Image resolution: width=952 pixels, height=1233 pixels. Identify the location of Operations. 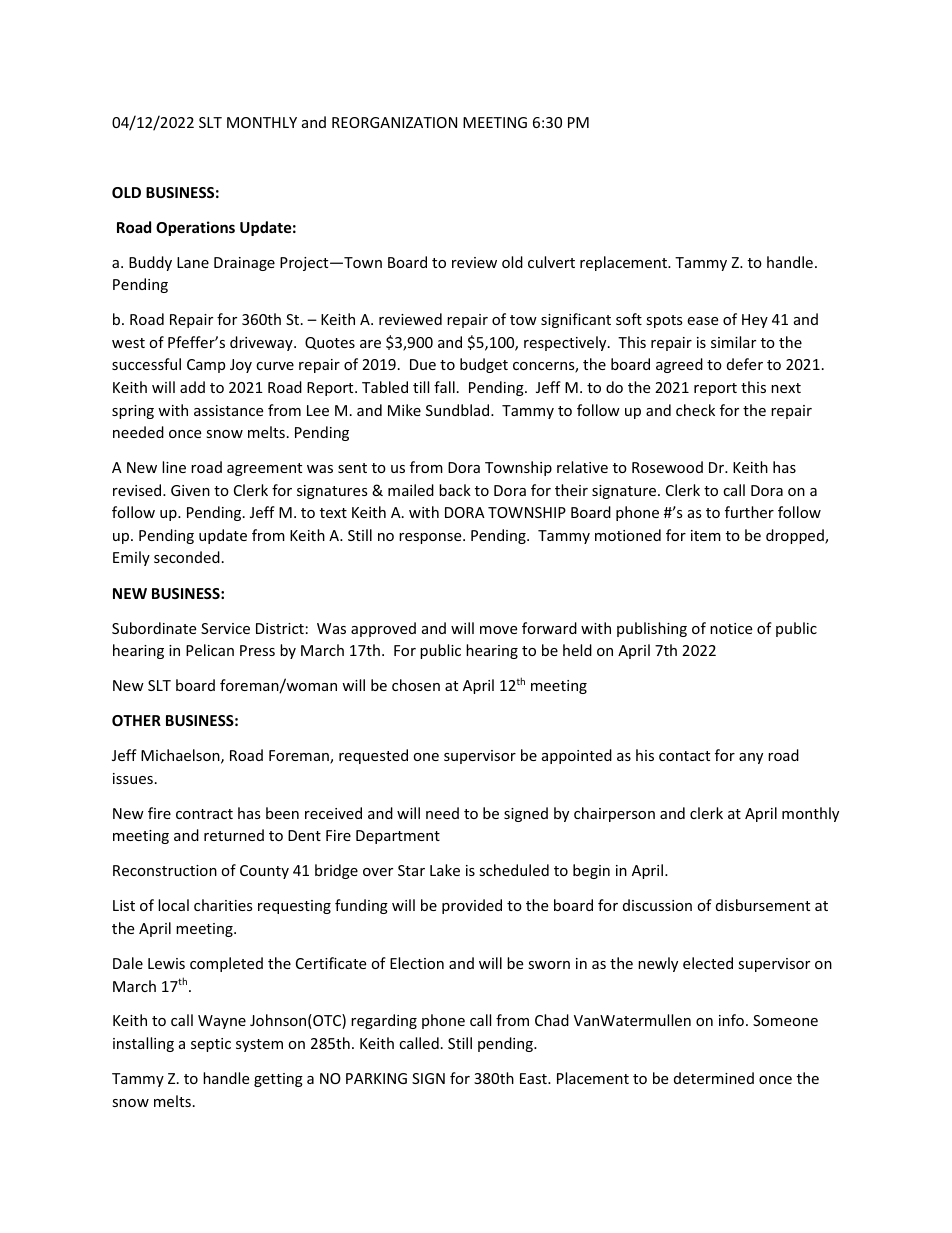
(195, 228).
